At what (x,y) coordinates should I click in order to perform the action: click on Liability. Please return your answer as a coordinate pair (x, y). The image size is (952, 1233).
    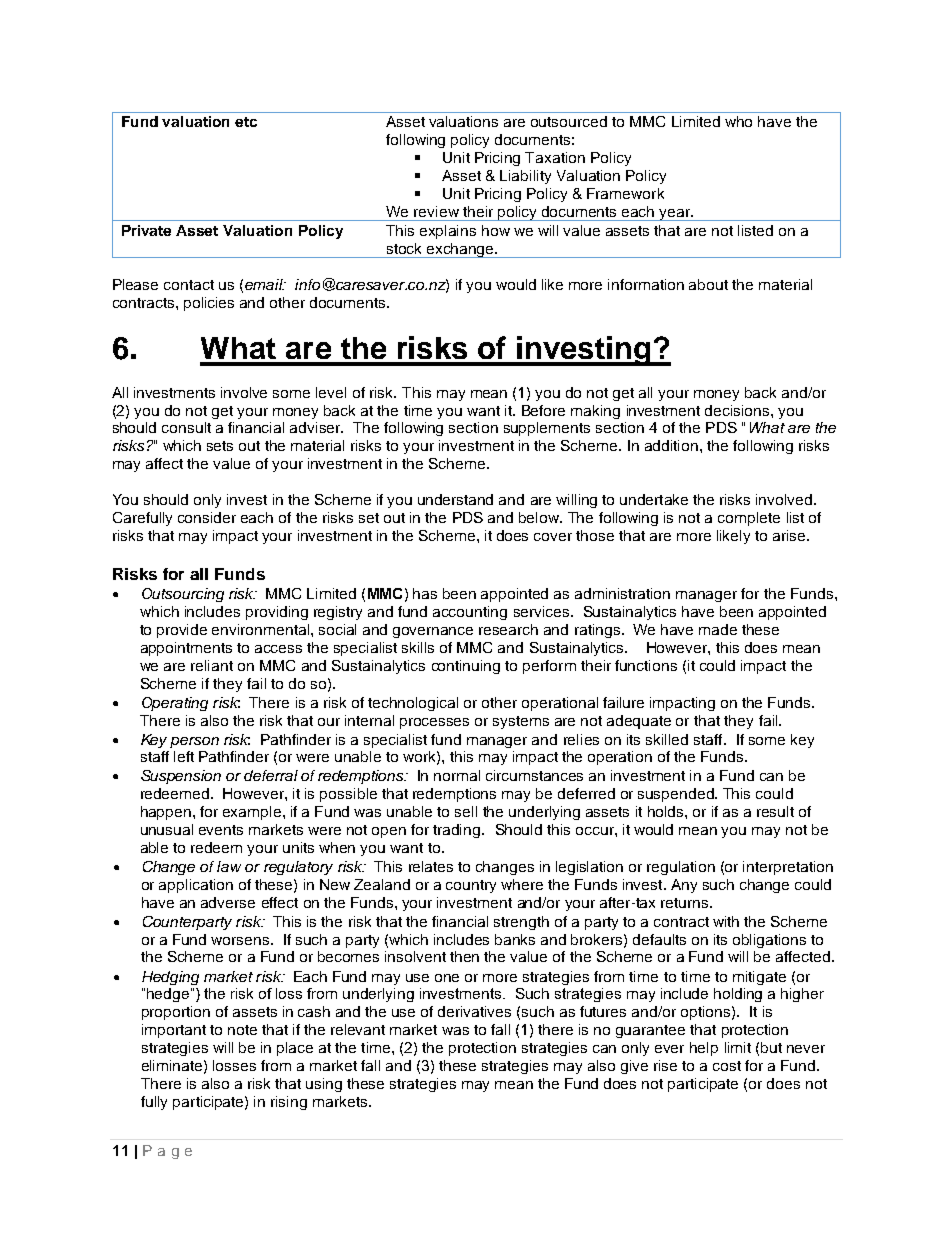
    Looking at the image, I should click on (525, 177).
